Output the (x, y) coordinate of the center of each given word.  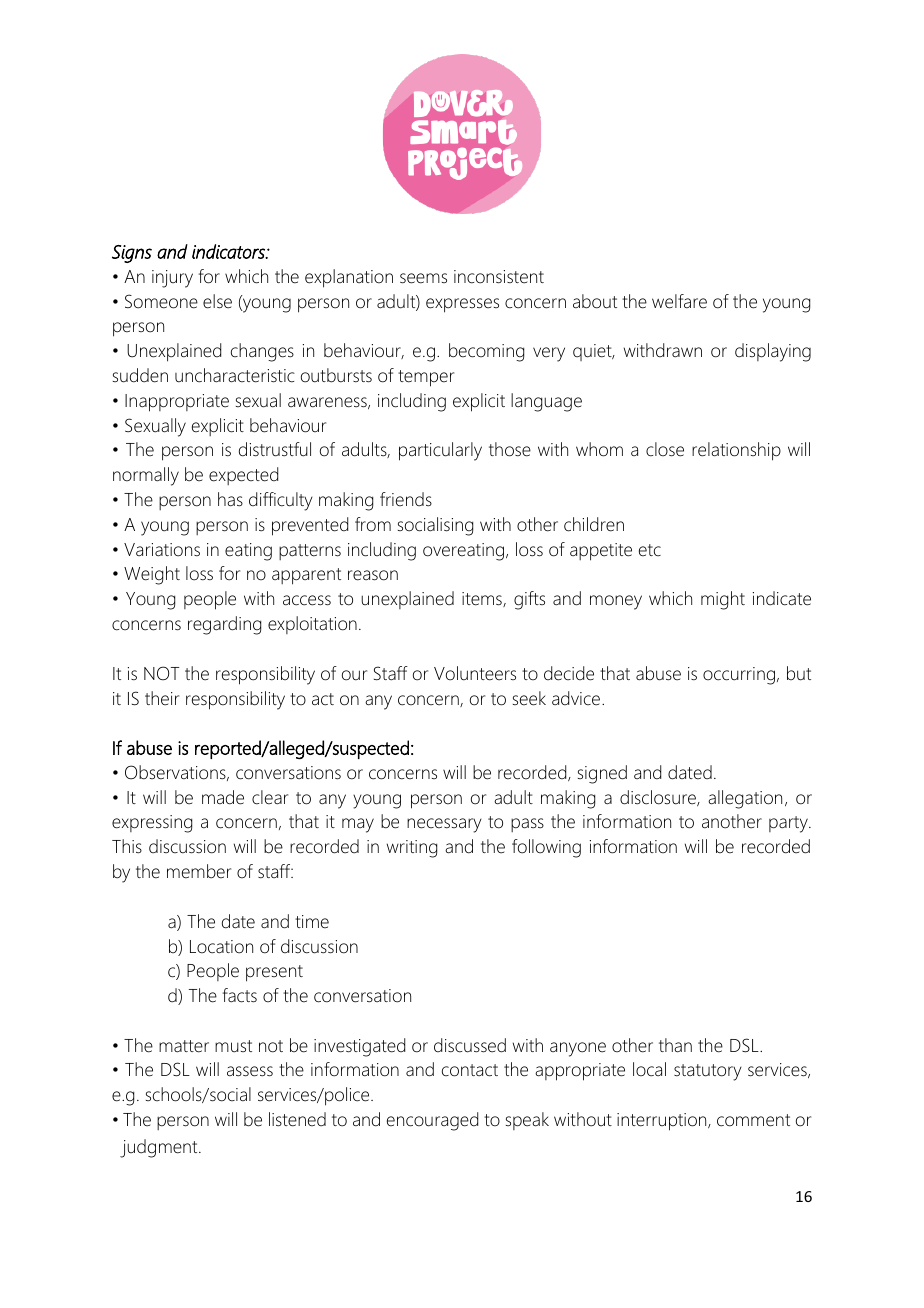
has (230, 499)
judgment (160, 1148)
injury (172, 279)
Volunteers (475, 673)
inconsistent (499, 277)
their (162, 698)
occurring (739, 676)
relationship (736, 451)
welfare (679, 301)
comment (753, 1120)
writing (412, 849)
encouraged (432, 1121)
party (789, 824)
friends (406, 499)
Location (221, 947)
